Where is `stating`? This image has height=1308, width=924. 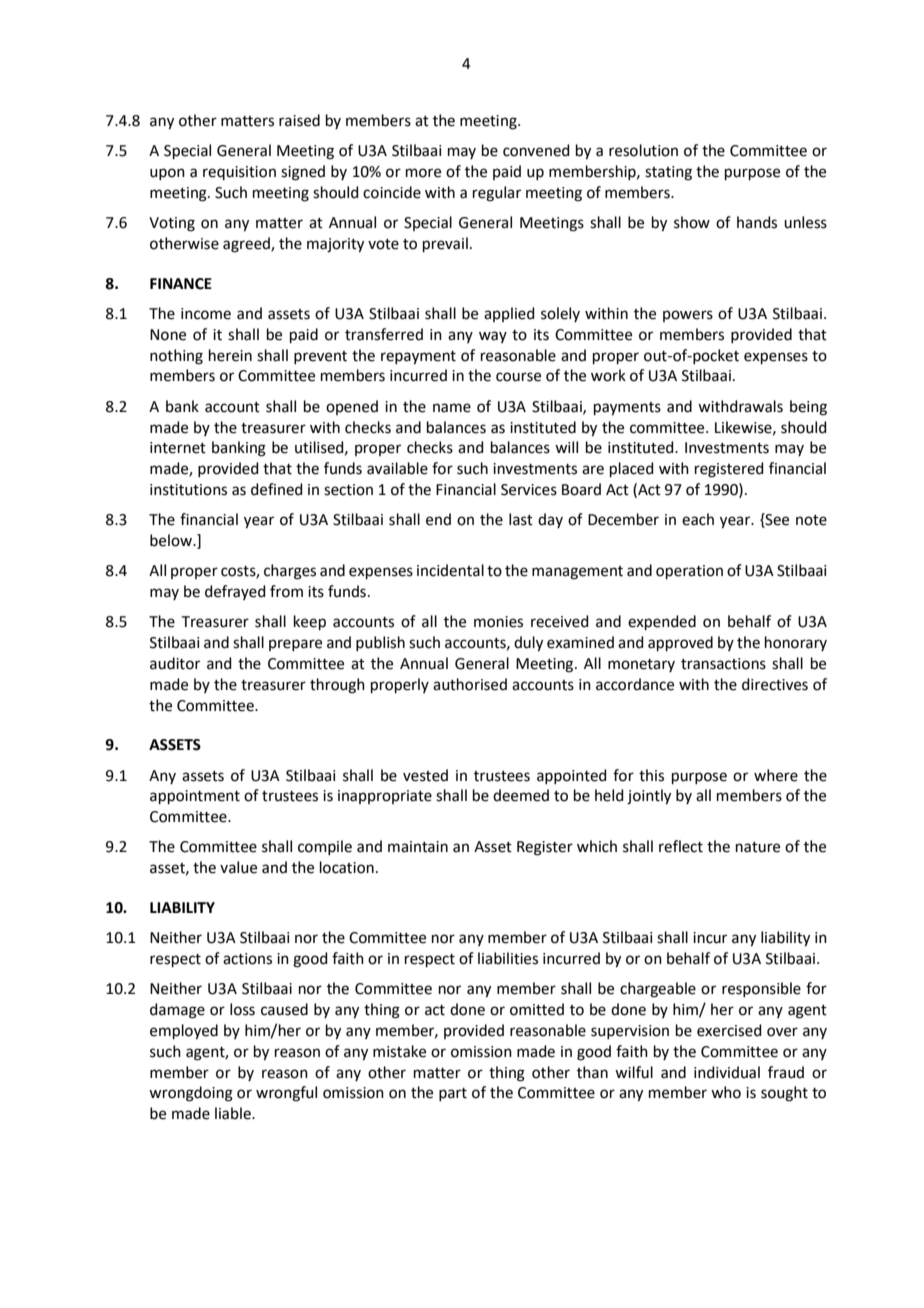 stating is located at coordinates (668, 173).
